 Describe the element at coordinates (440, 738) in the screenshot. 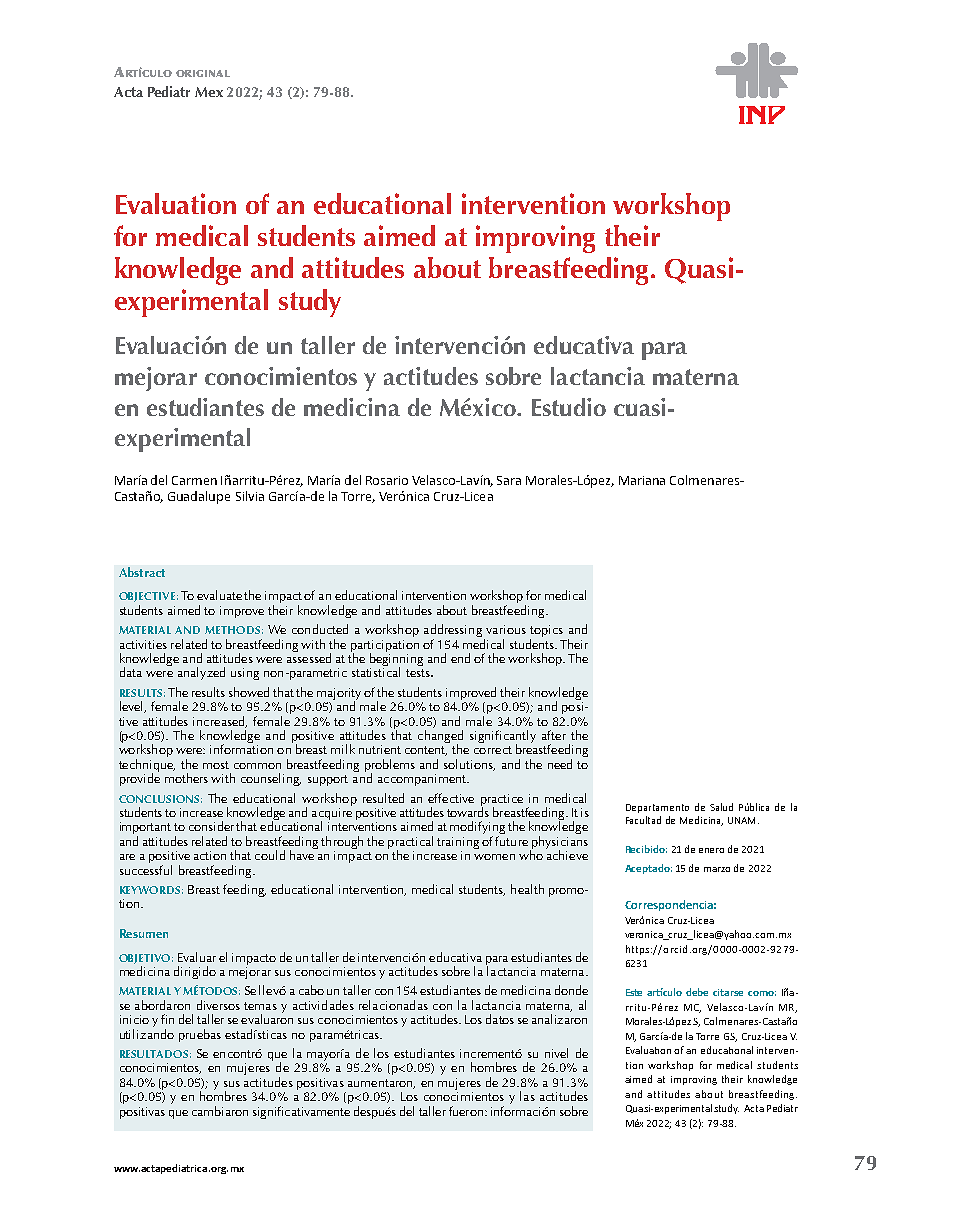

I see `changed` at that location.
